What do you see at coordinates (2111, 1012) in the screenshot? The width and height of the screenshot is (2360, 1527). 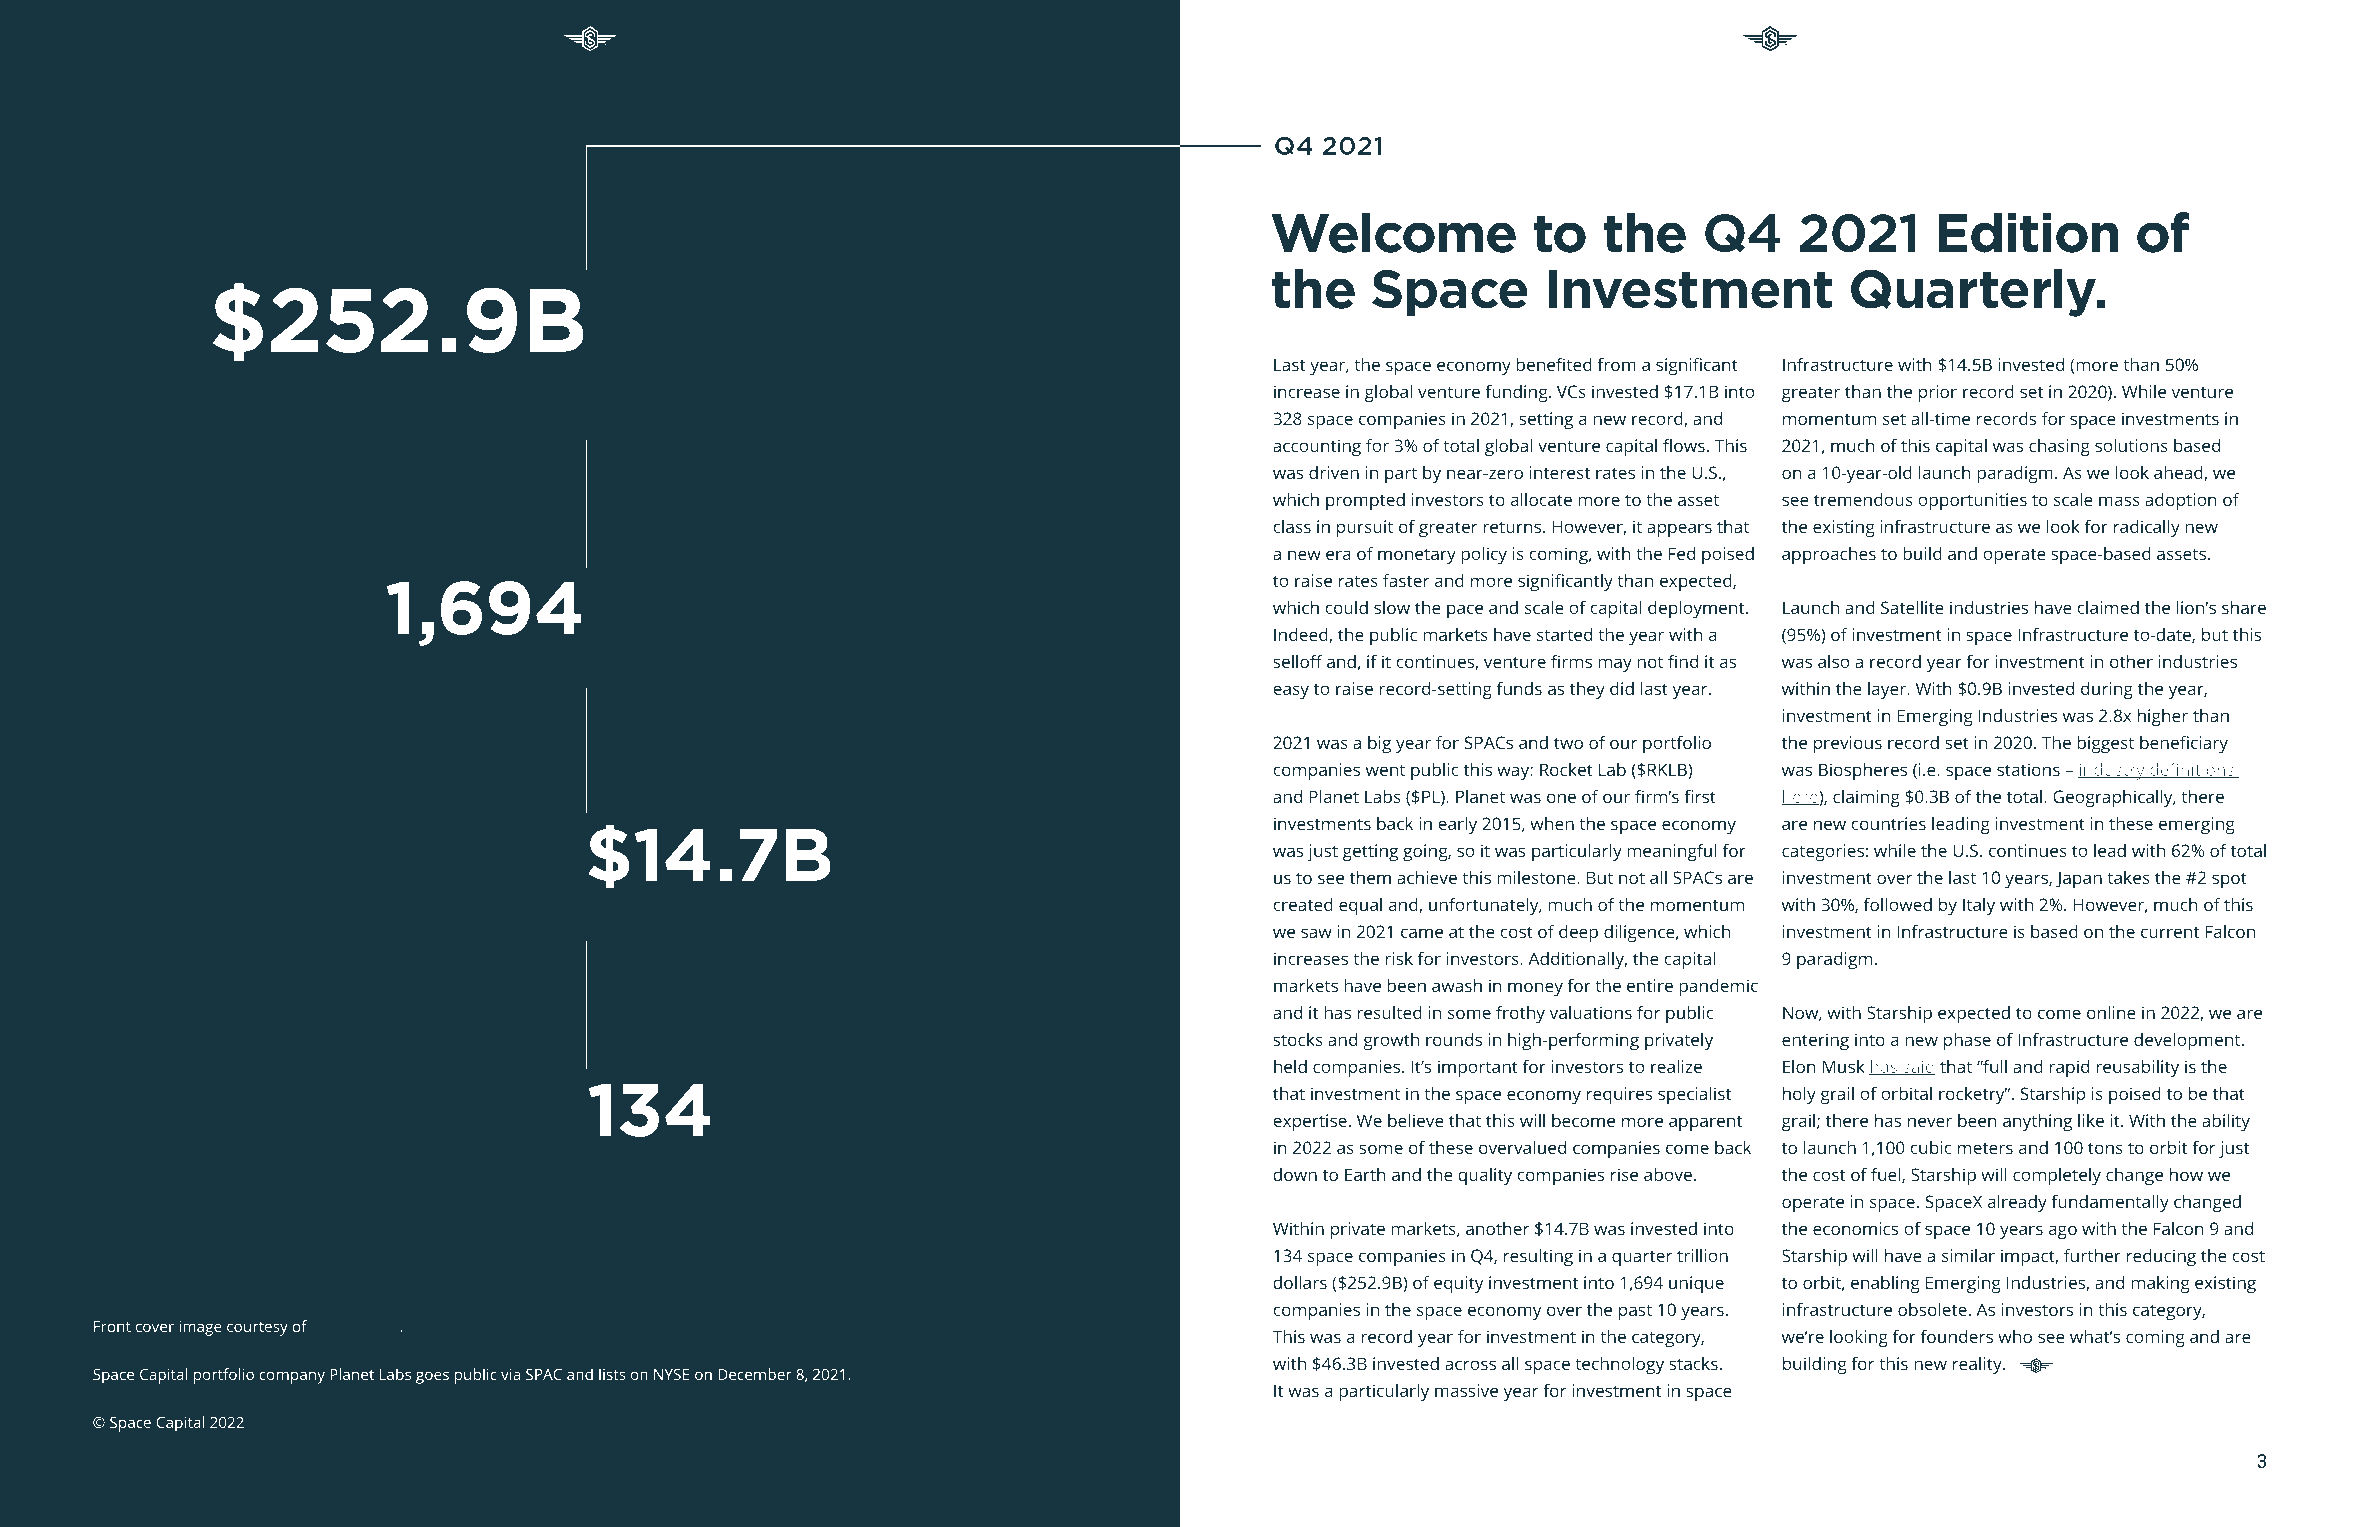 I see `online` at bounding box center [2111, 1012].
